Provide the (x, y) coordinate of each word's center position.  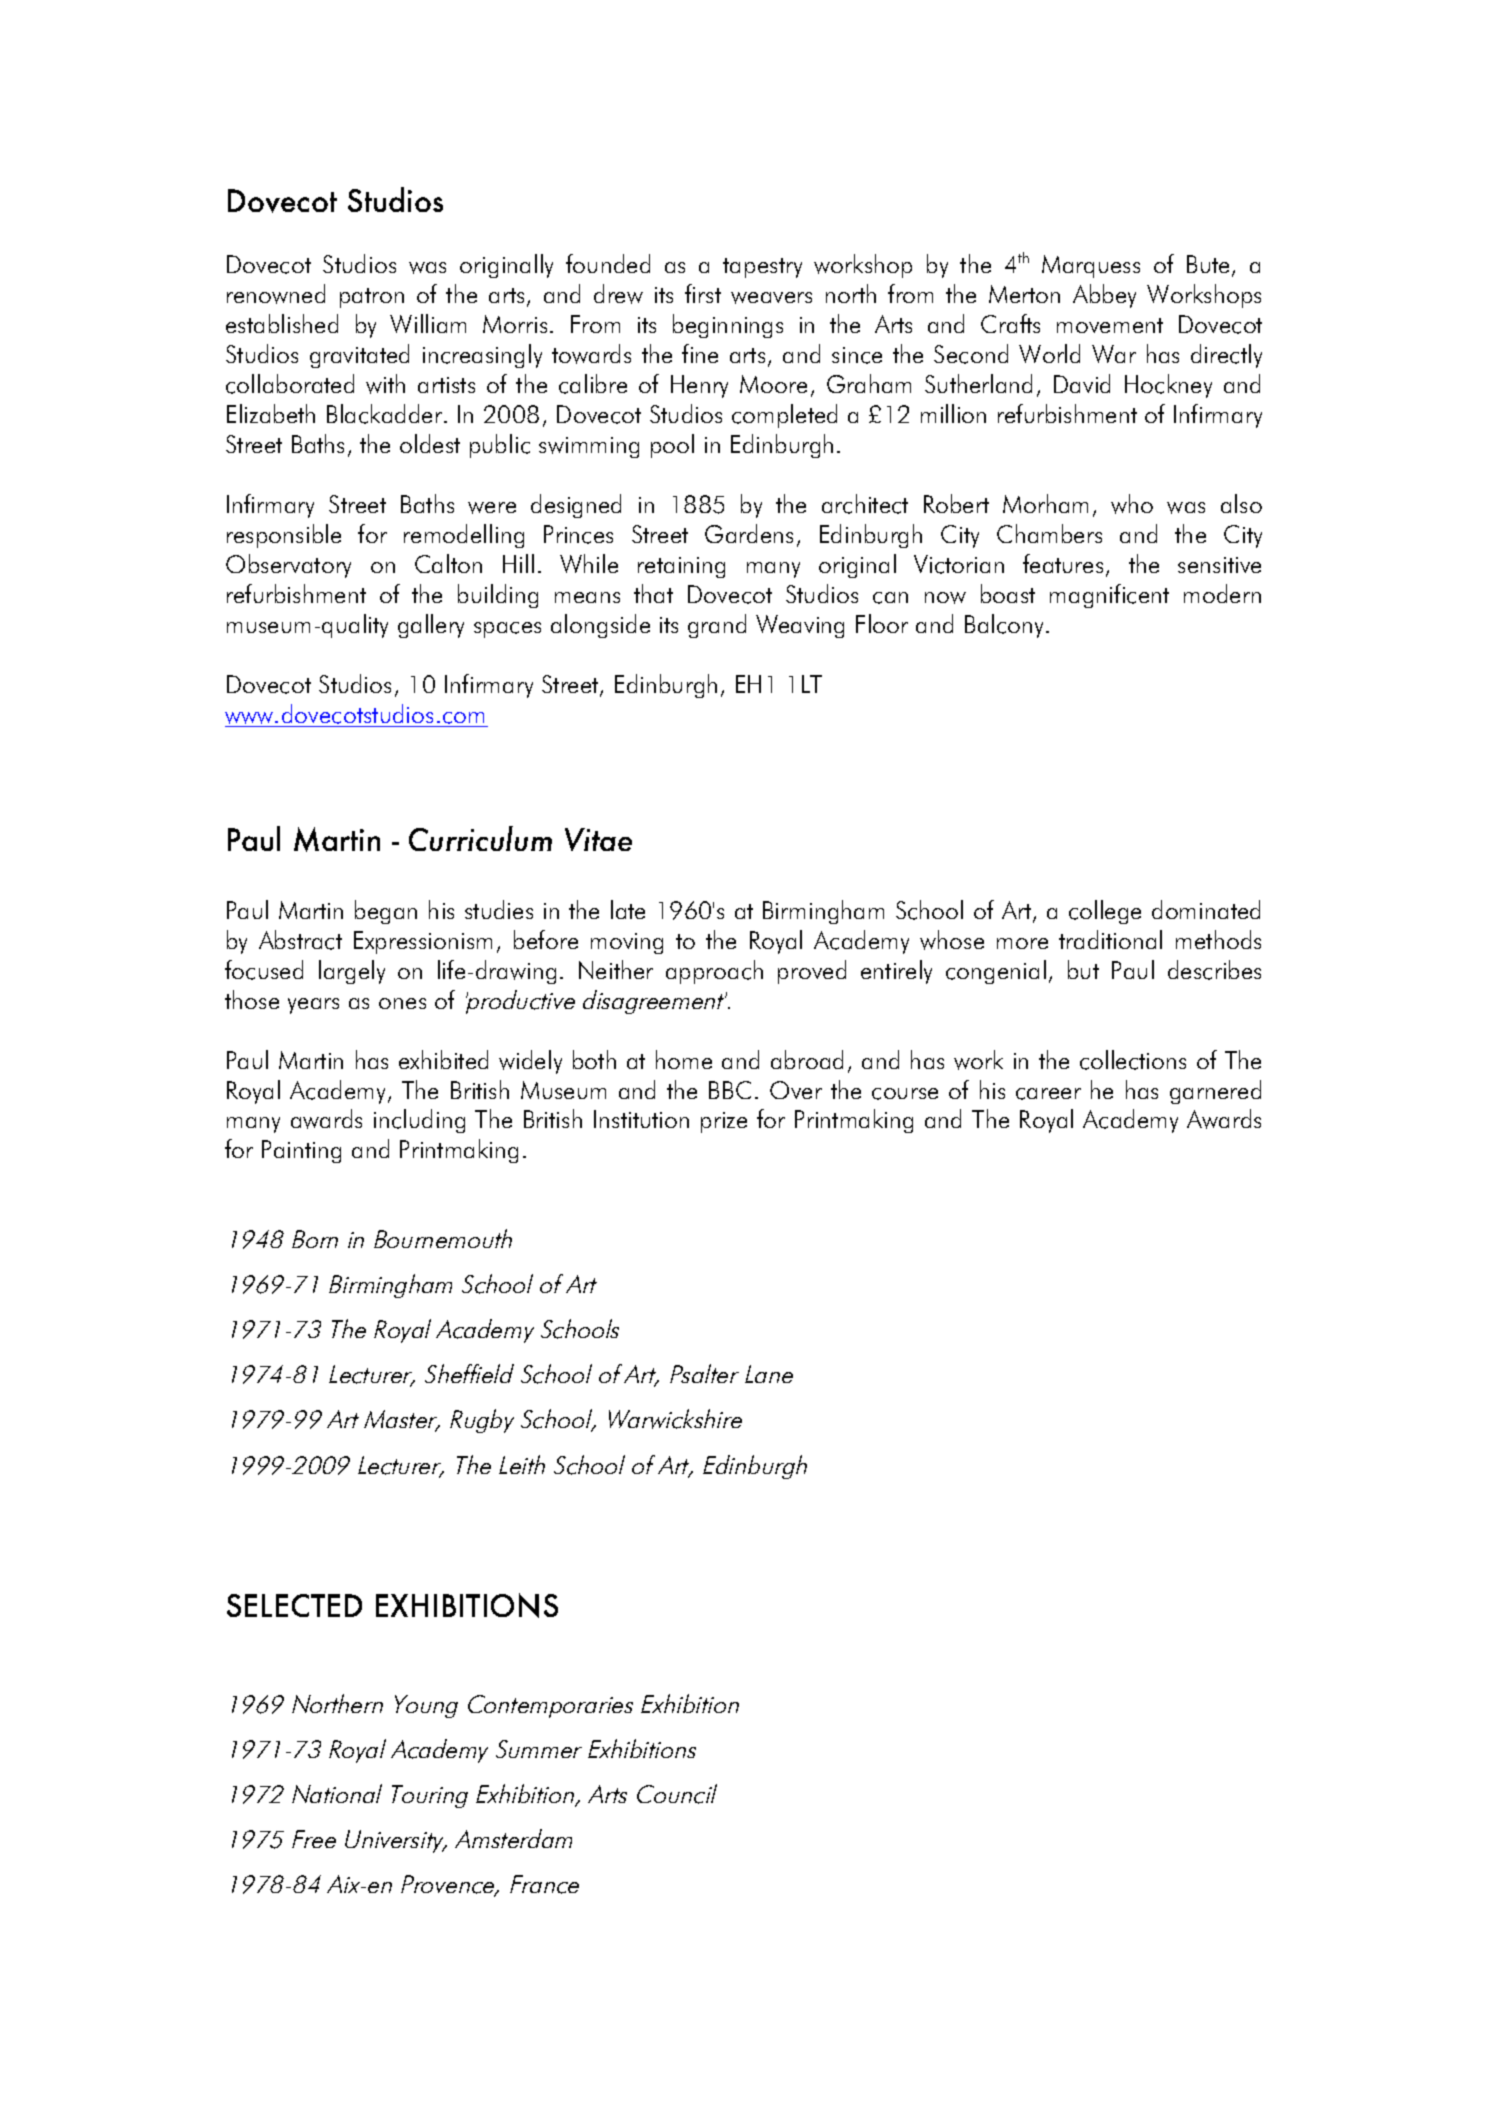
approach (714, 972)
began (386, 912)
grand (717, 626)
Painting (301, 1151)
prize (724, 1122)
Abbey (1104, 296)
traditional (1110, 939)
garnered (1215, 1092)
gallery (431, 626)
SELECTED (294, 1605)
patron (372, 298)
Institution (641, 1119)
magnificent (1109, 596)
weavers (771, 298)
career (1048, 1094)
